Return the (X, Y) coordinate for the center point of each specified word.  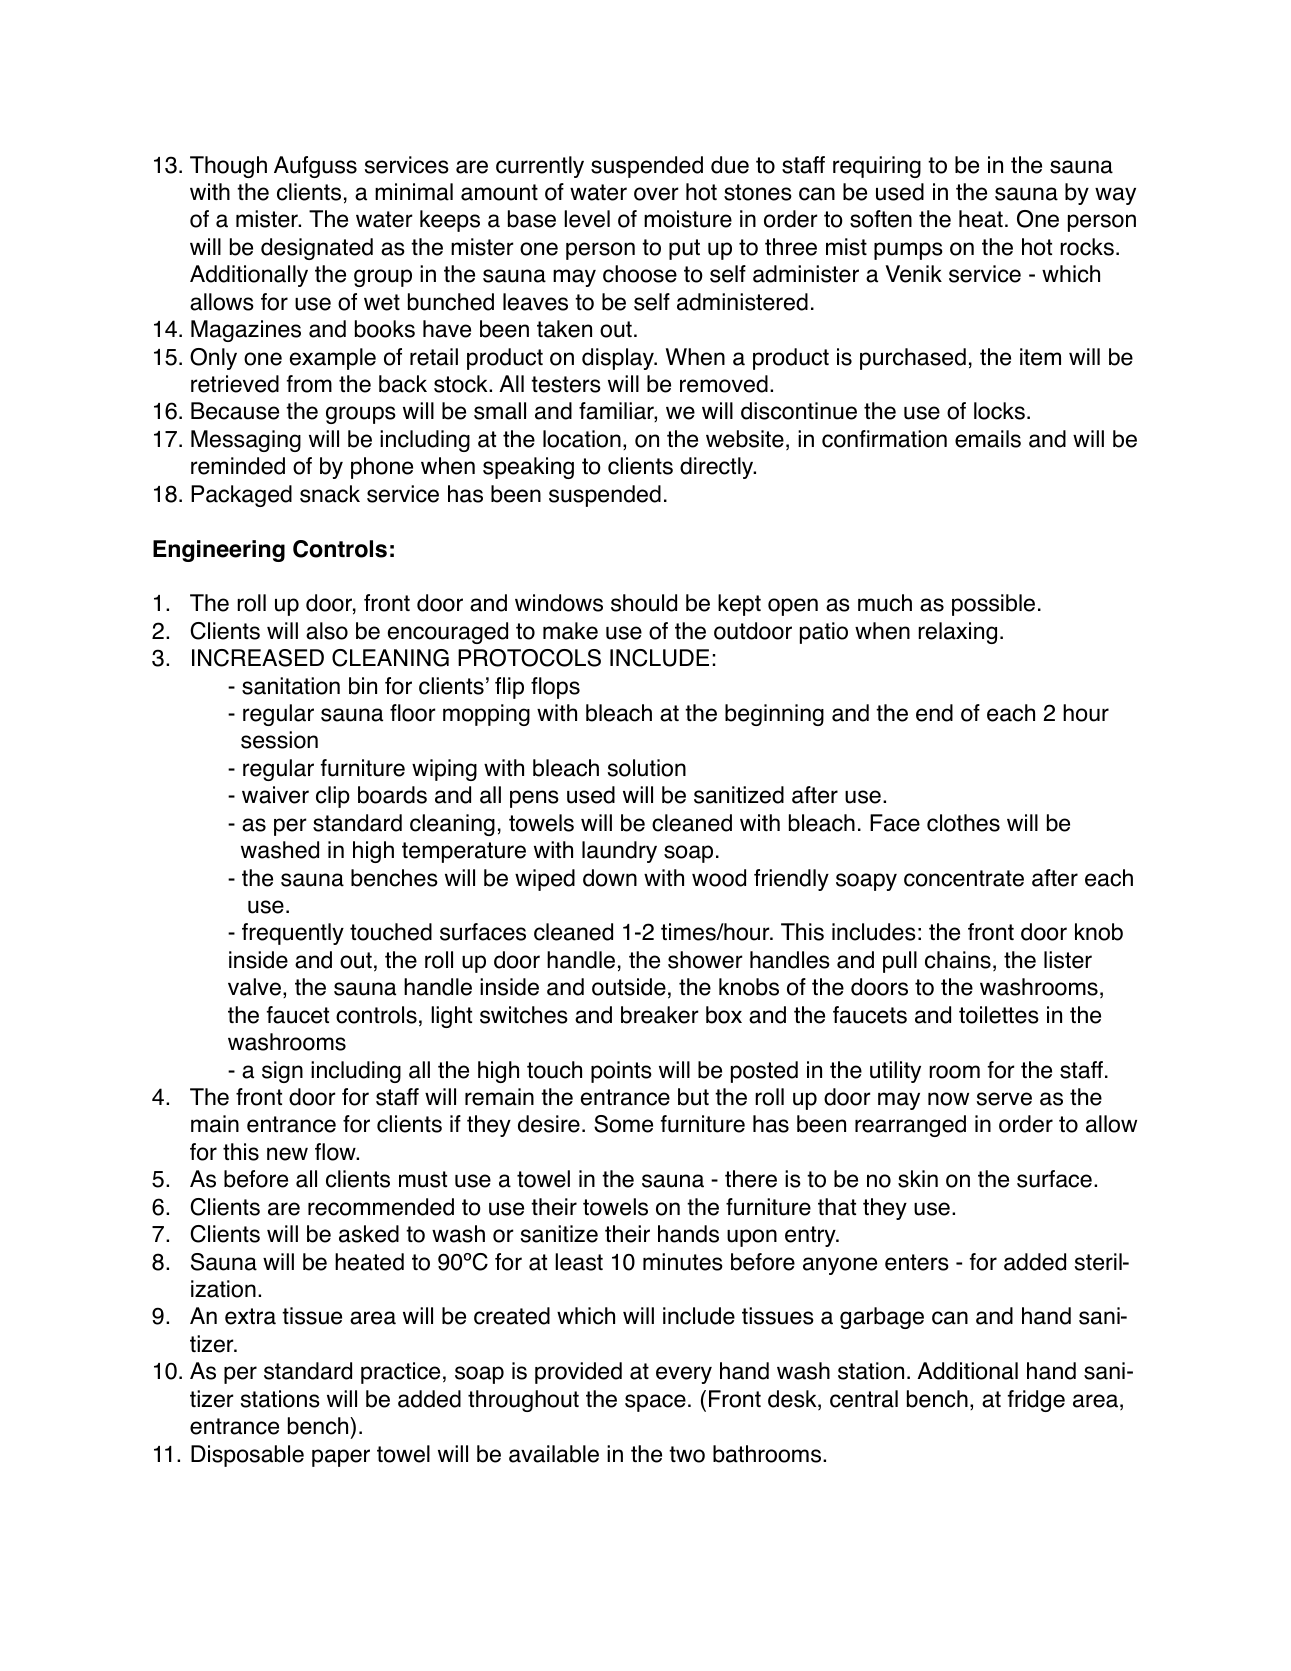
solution (647, 768)
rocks (1087, 247)
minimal (414, 192)
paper (341, 1458)
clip (333, 797)
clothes (963, 823)
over (656, 194)
